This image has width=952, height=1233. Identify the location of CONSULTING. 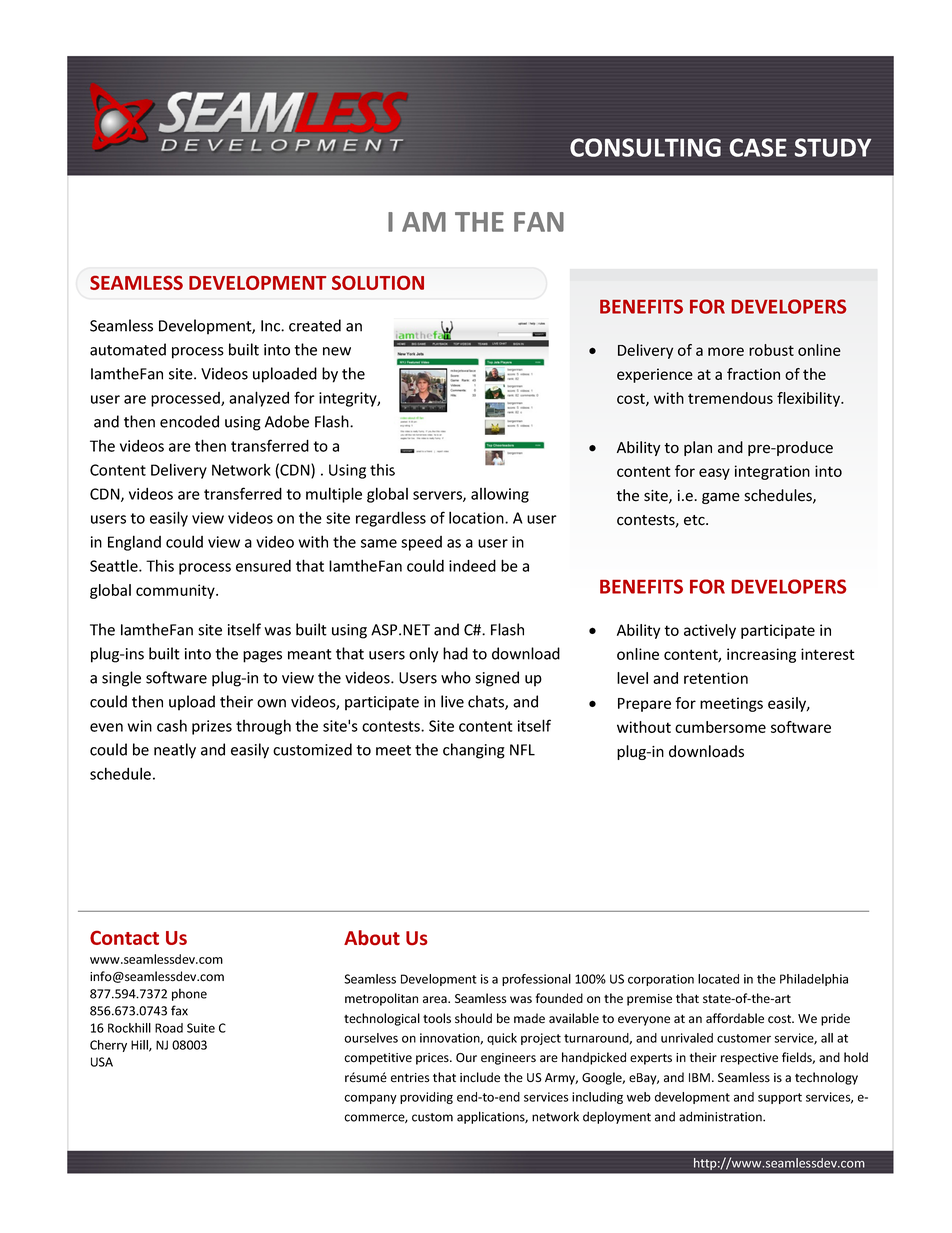
(645, 147).
